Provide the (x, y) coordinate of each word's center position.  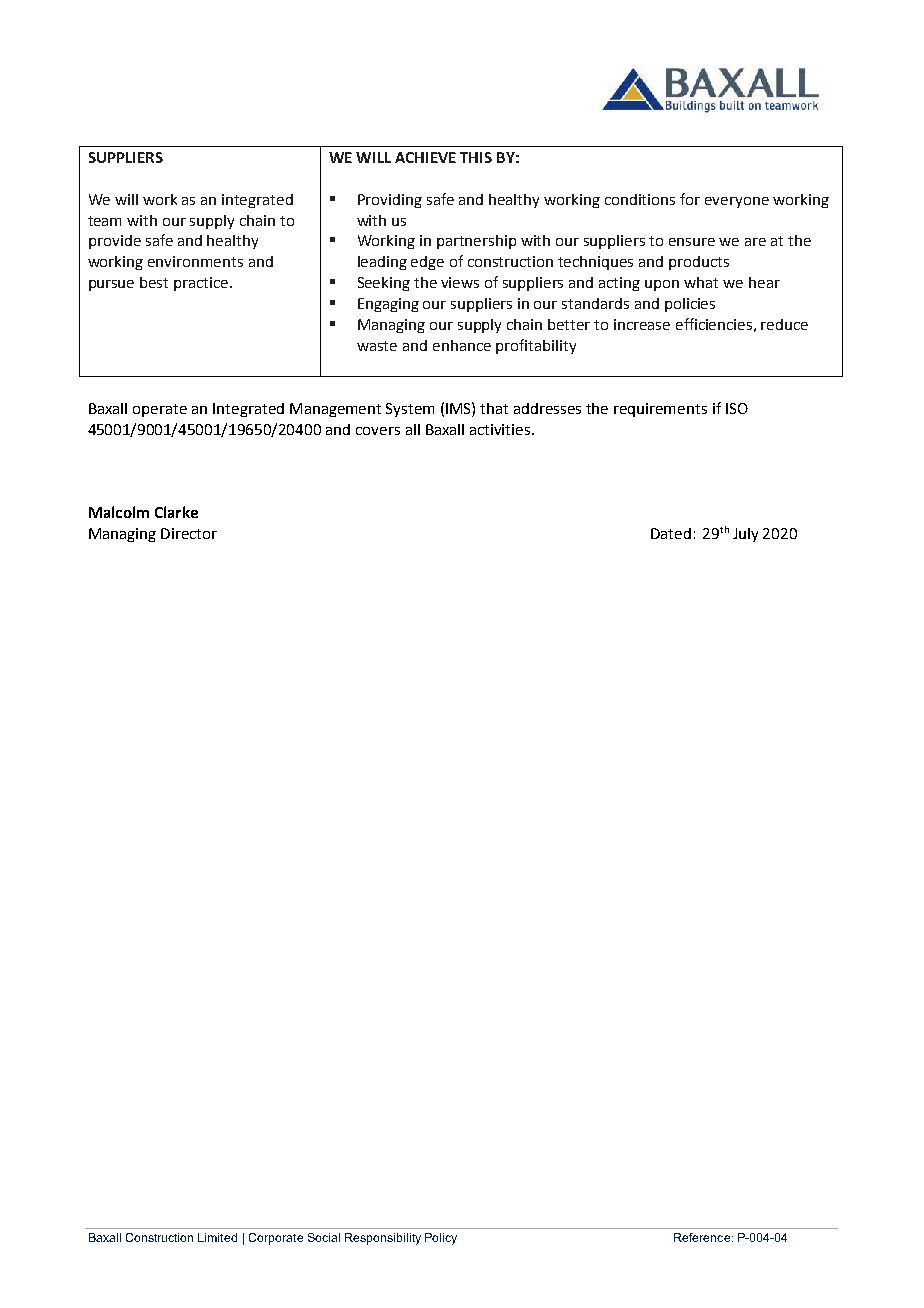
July (745, 535)
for (690, 199)
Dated (671, 533)
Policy (441, 1239)
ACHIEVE (425, 157)
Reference (703, 1237)
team (104, 221)
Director (189, 533)
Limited (217, 1237)
